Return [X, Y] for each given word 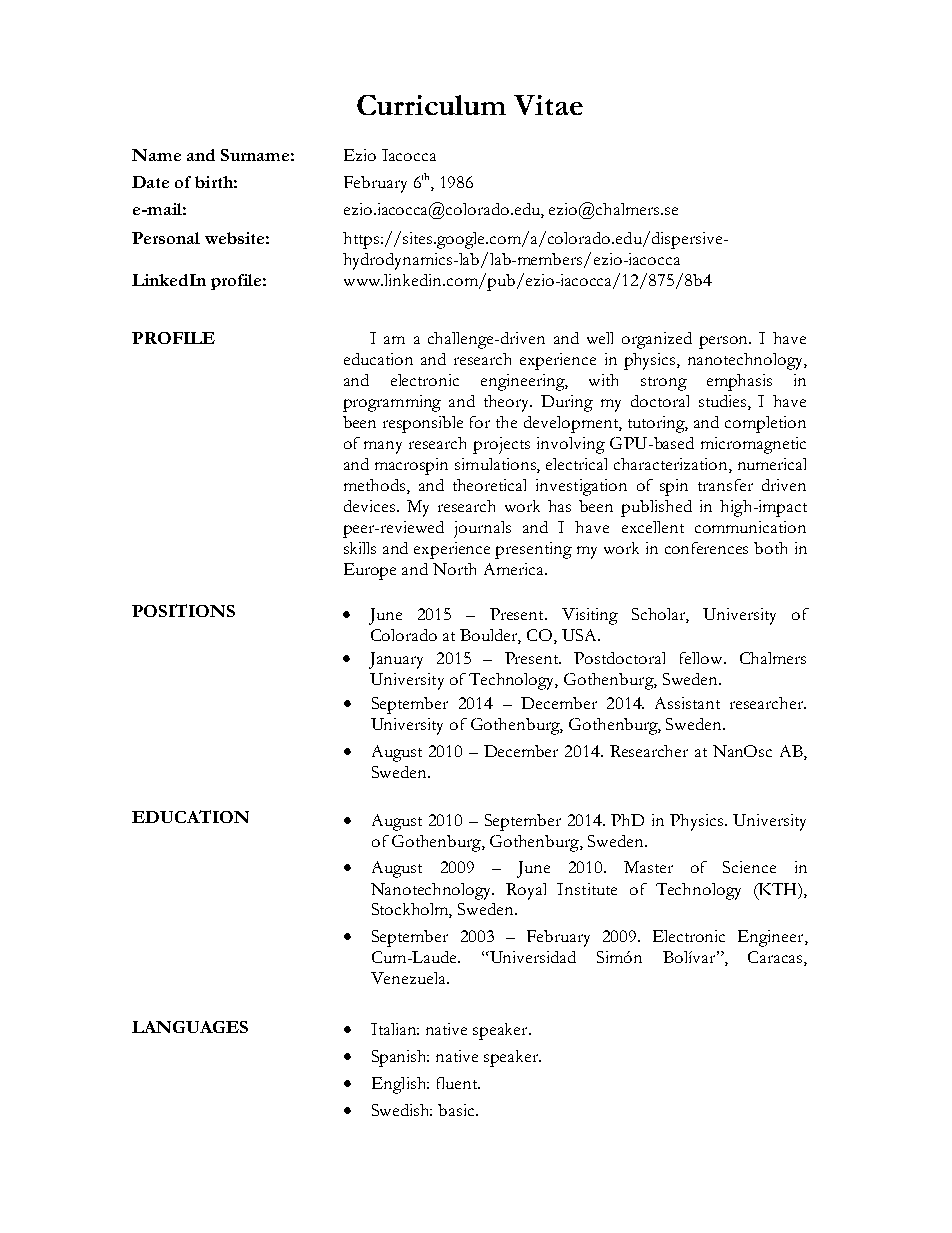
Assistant [687, 703]
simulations [496, 464]
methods [376, 486]
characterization [672, 464]
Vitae [548, 105]
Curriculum [431, 105]
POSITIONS [183, 610]
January [396, 660]
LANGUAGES [190, 1027]
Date [150, 182]
